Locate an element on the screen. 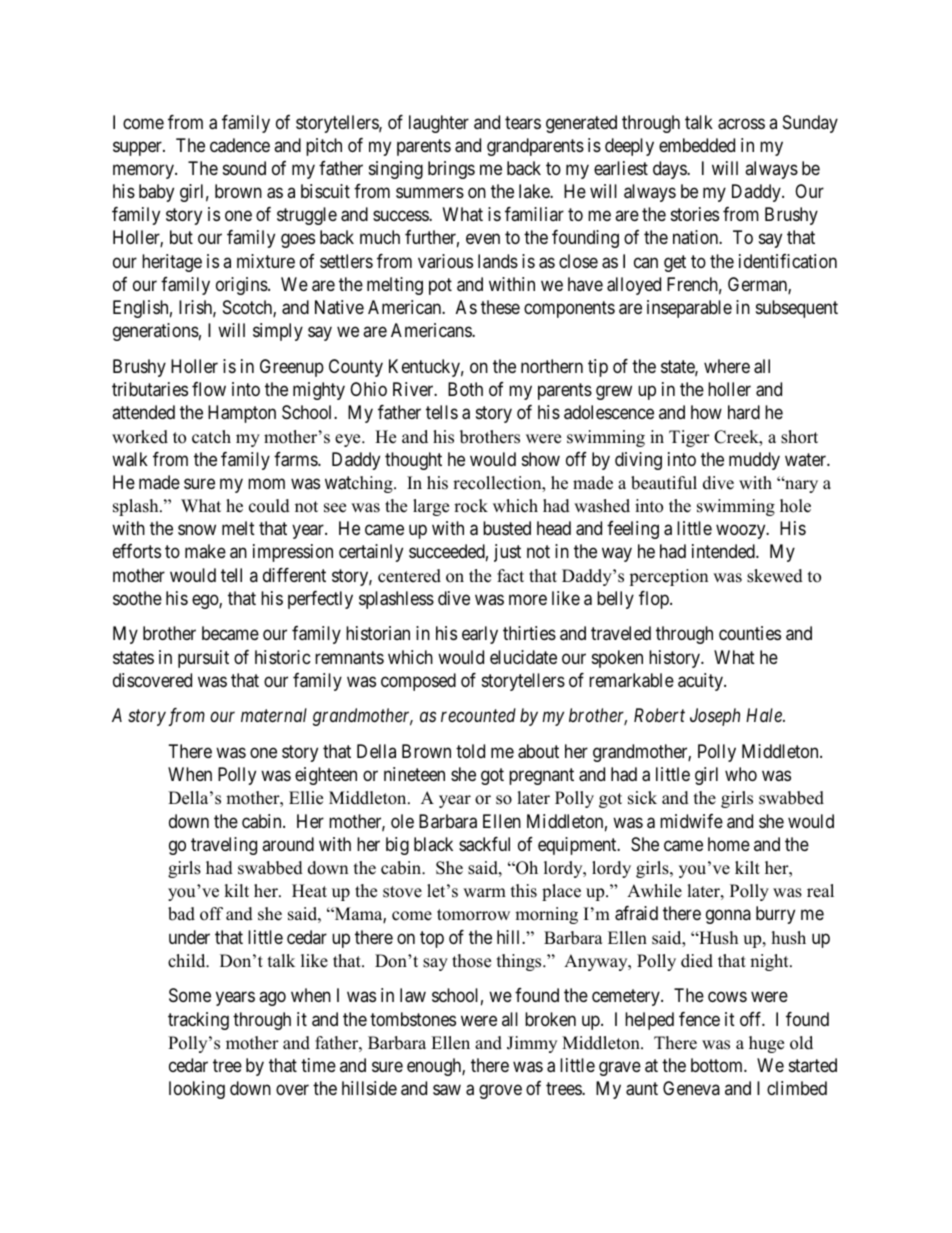 Image resolution: width=952 pixels, height=1233 pixels. saw is located at coordinates (447, 1090).
